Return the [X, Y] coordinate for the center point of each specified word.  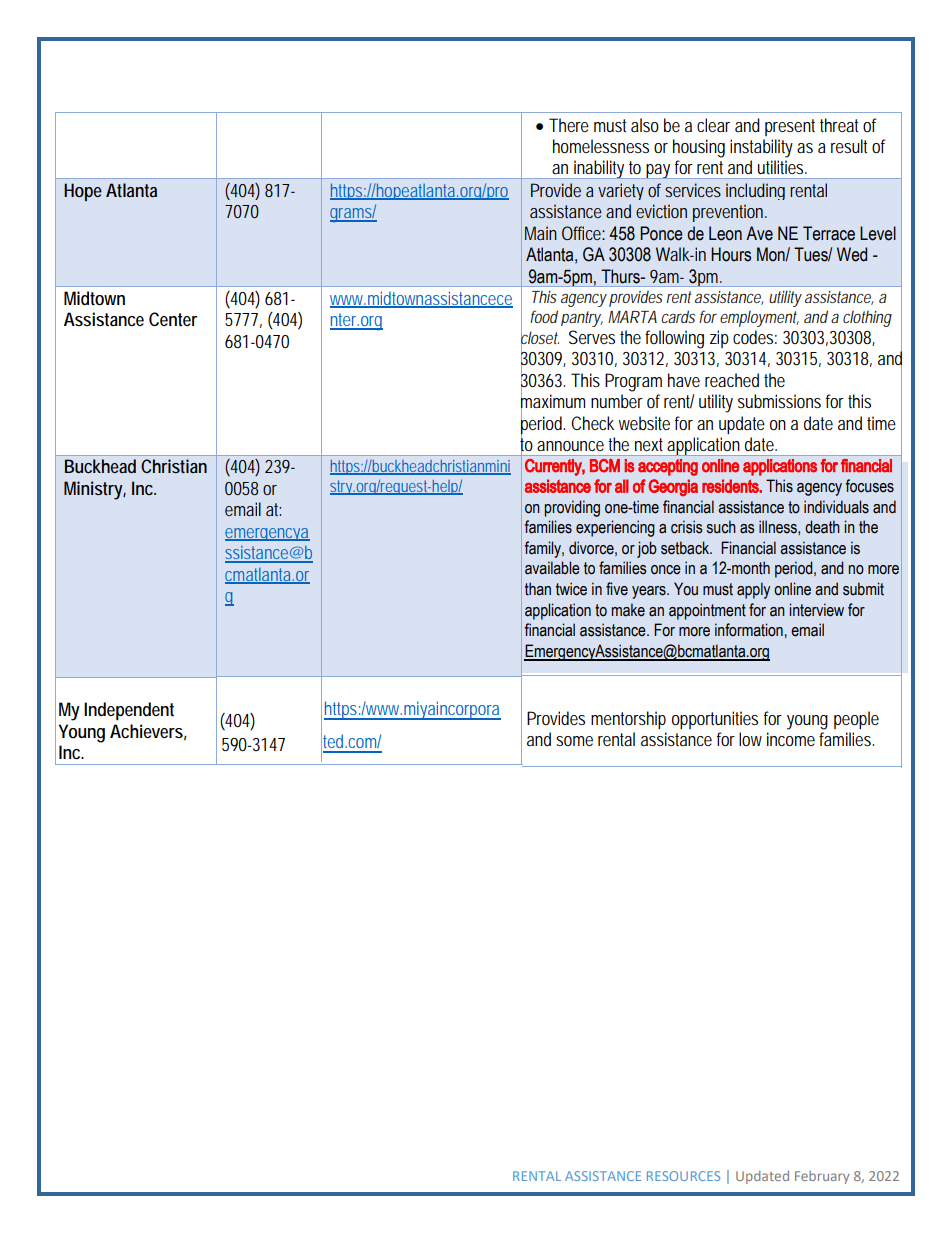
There [569, 125]
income [791, 739]
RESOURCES [683, 1176]
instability [761, 148]
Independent [129, 711]
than [538, 589]
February [822, 1177]
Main [541, 233]
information [749, 630]
